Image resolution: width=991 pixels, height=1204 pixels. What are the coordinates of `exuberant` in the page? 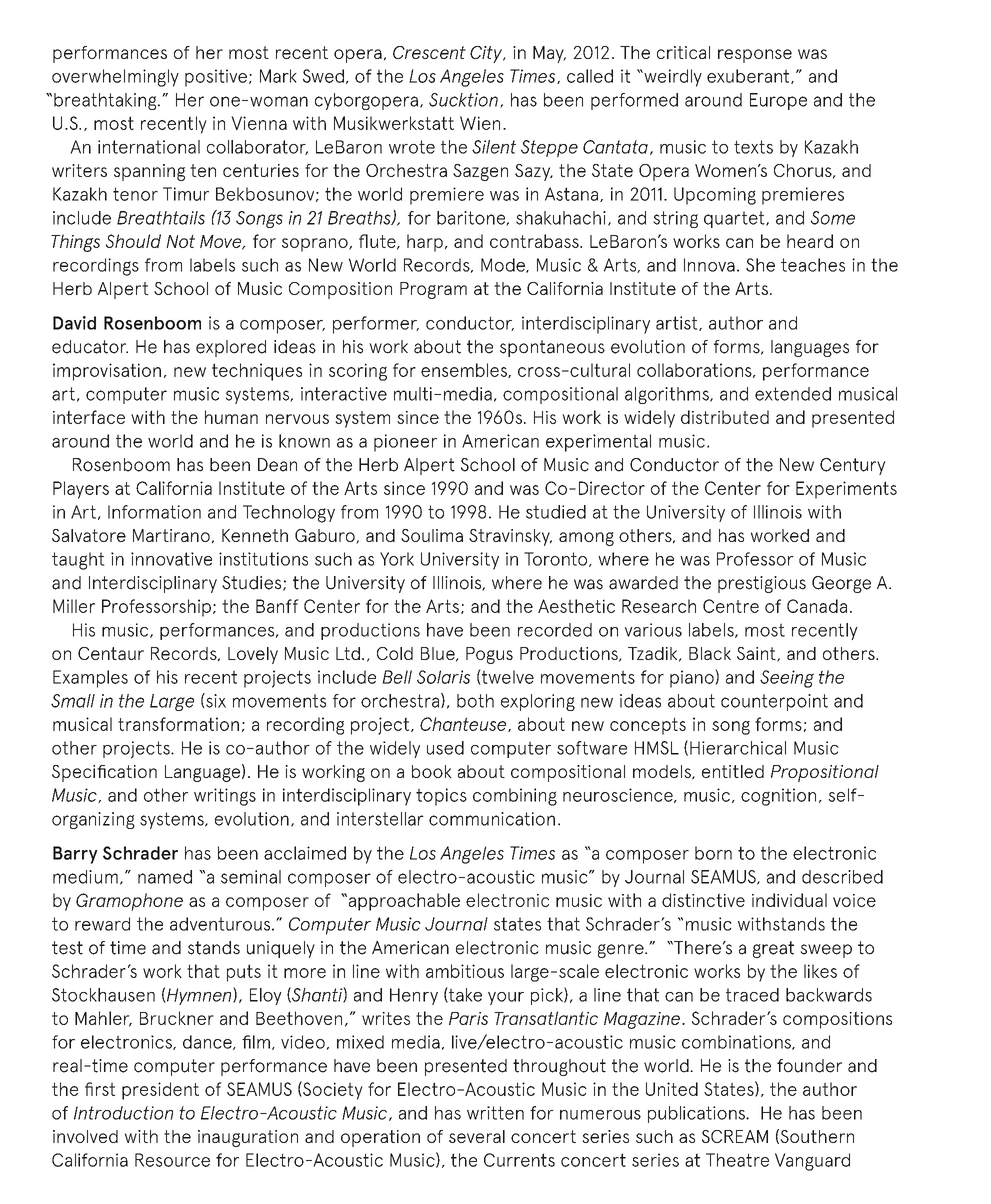 It's located at (749, 76).
